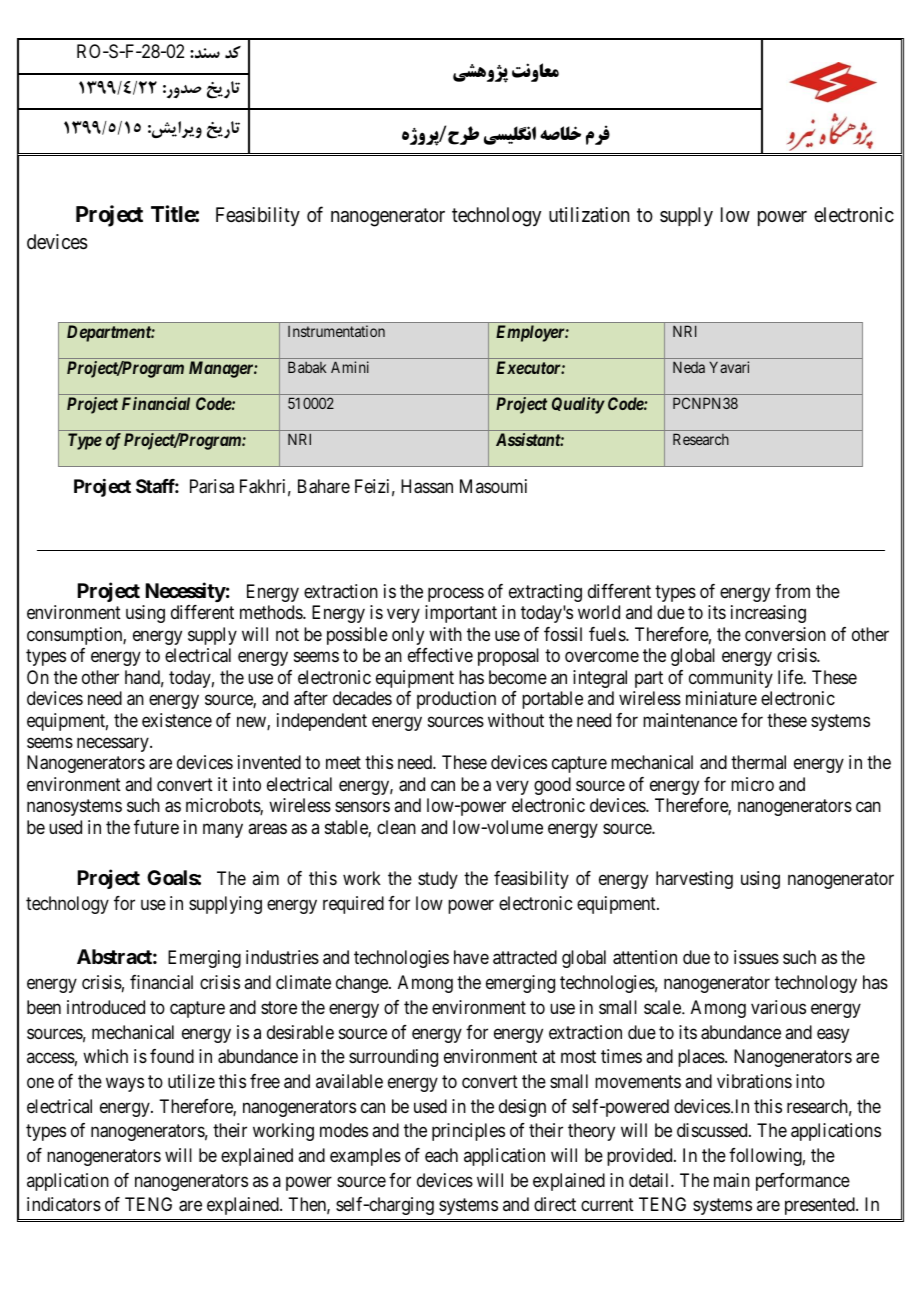 The image size is (924, 1308). What do you see at coordinates (803, 1182) in the screenshot?
I see `performance` at bounding box center [803, 1182].
